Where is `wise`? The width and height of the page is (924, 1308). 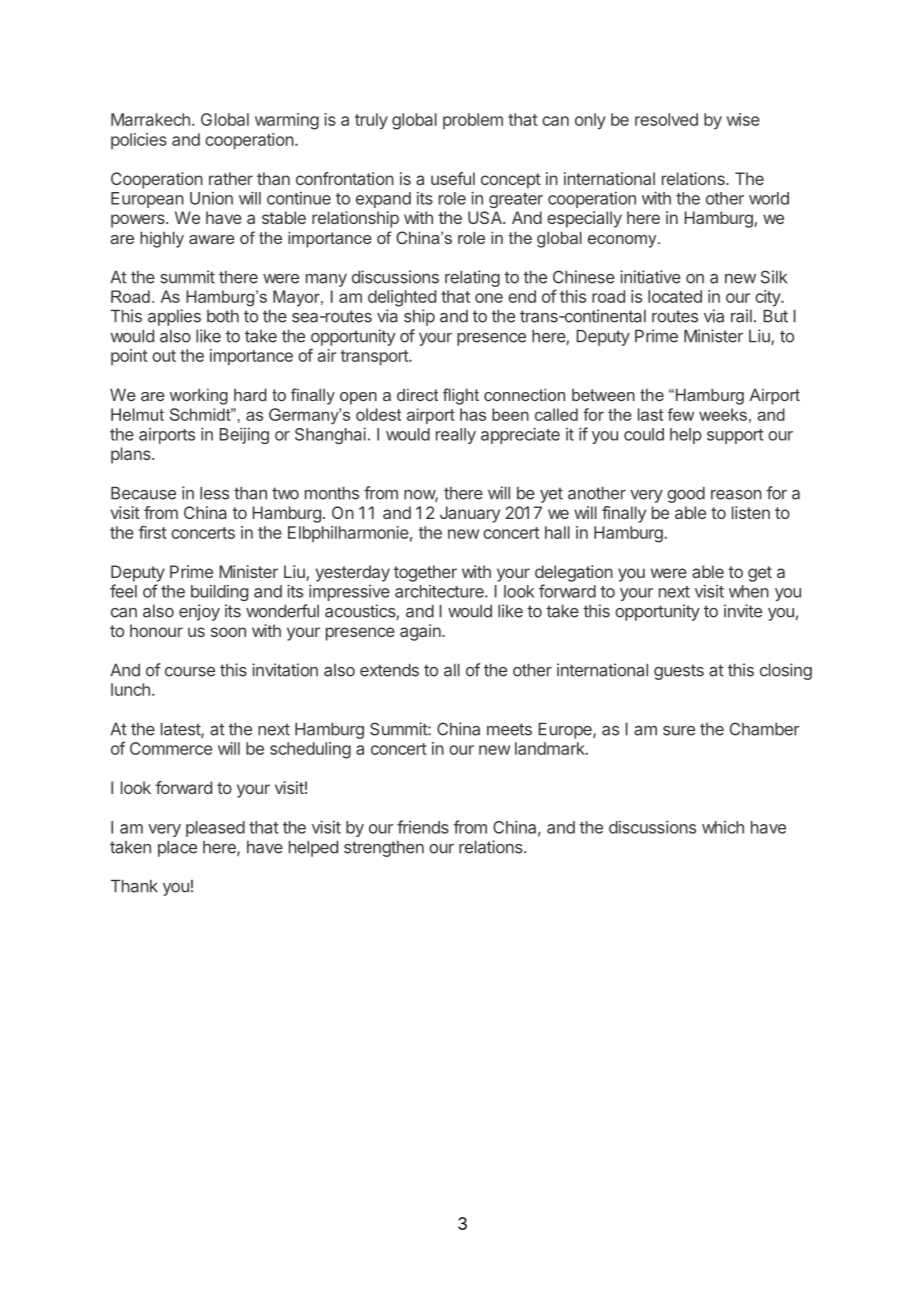 wise is located at coordinates (743, 119).
